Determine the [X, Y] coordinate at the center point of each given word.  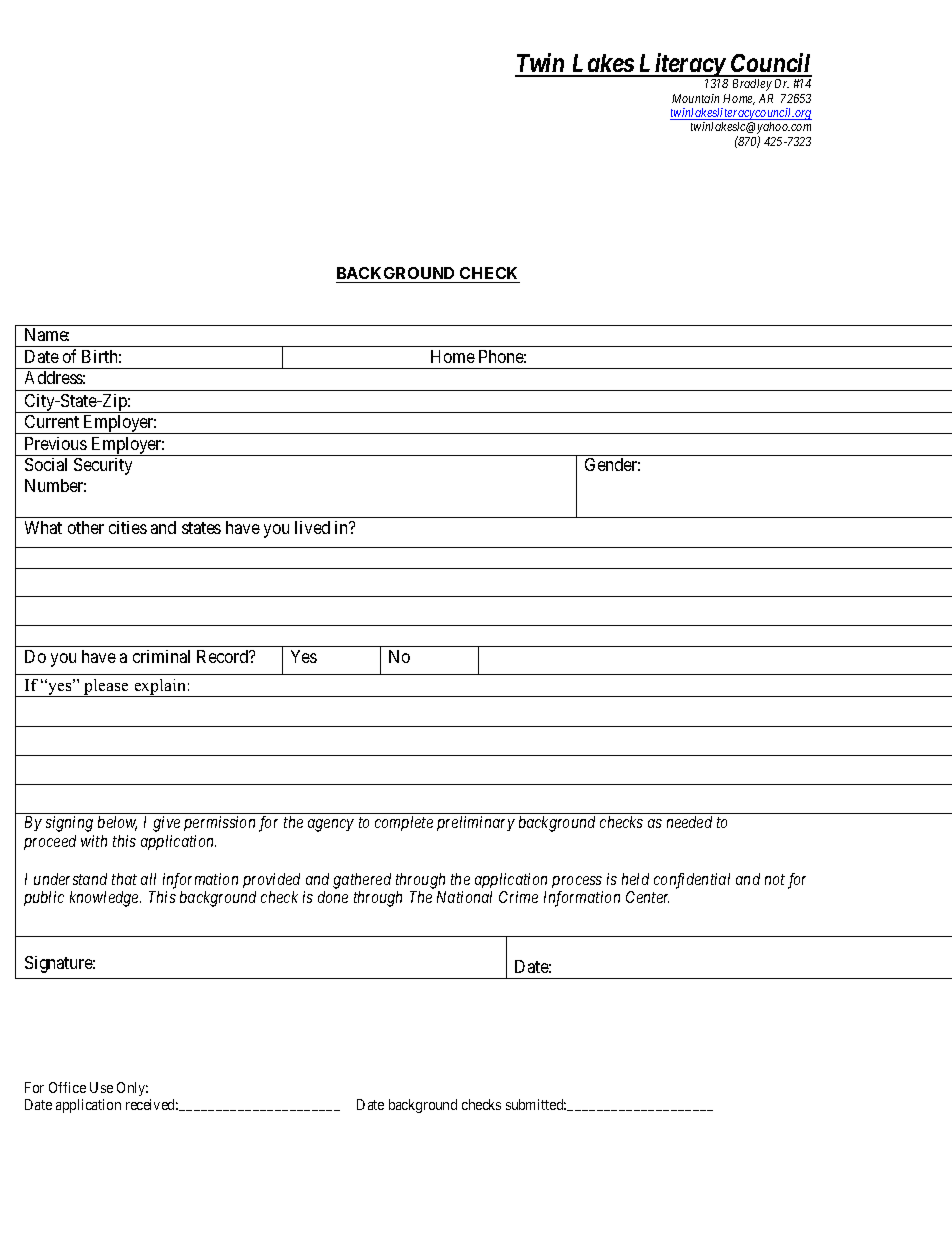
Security [103, 466]
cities [128, 527]
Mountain [695, 98]
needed [689, 822]
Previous [56, 443]
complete [404, 823]
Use [101, 1087]
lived [312, 527]
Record [224, 656]
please [107, 688]
